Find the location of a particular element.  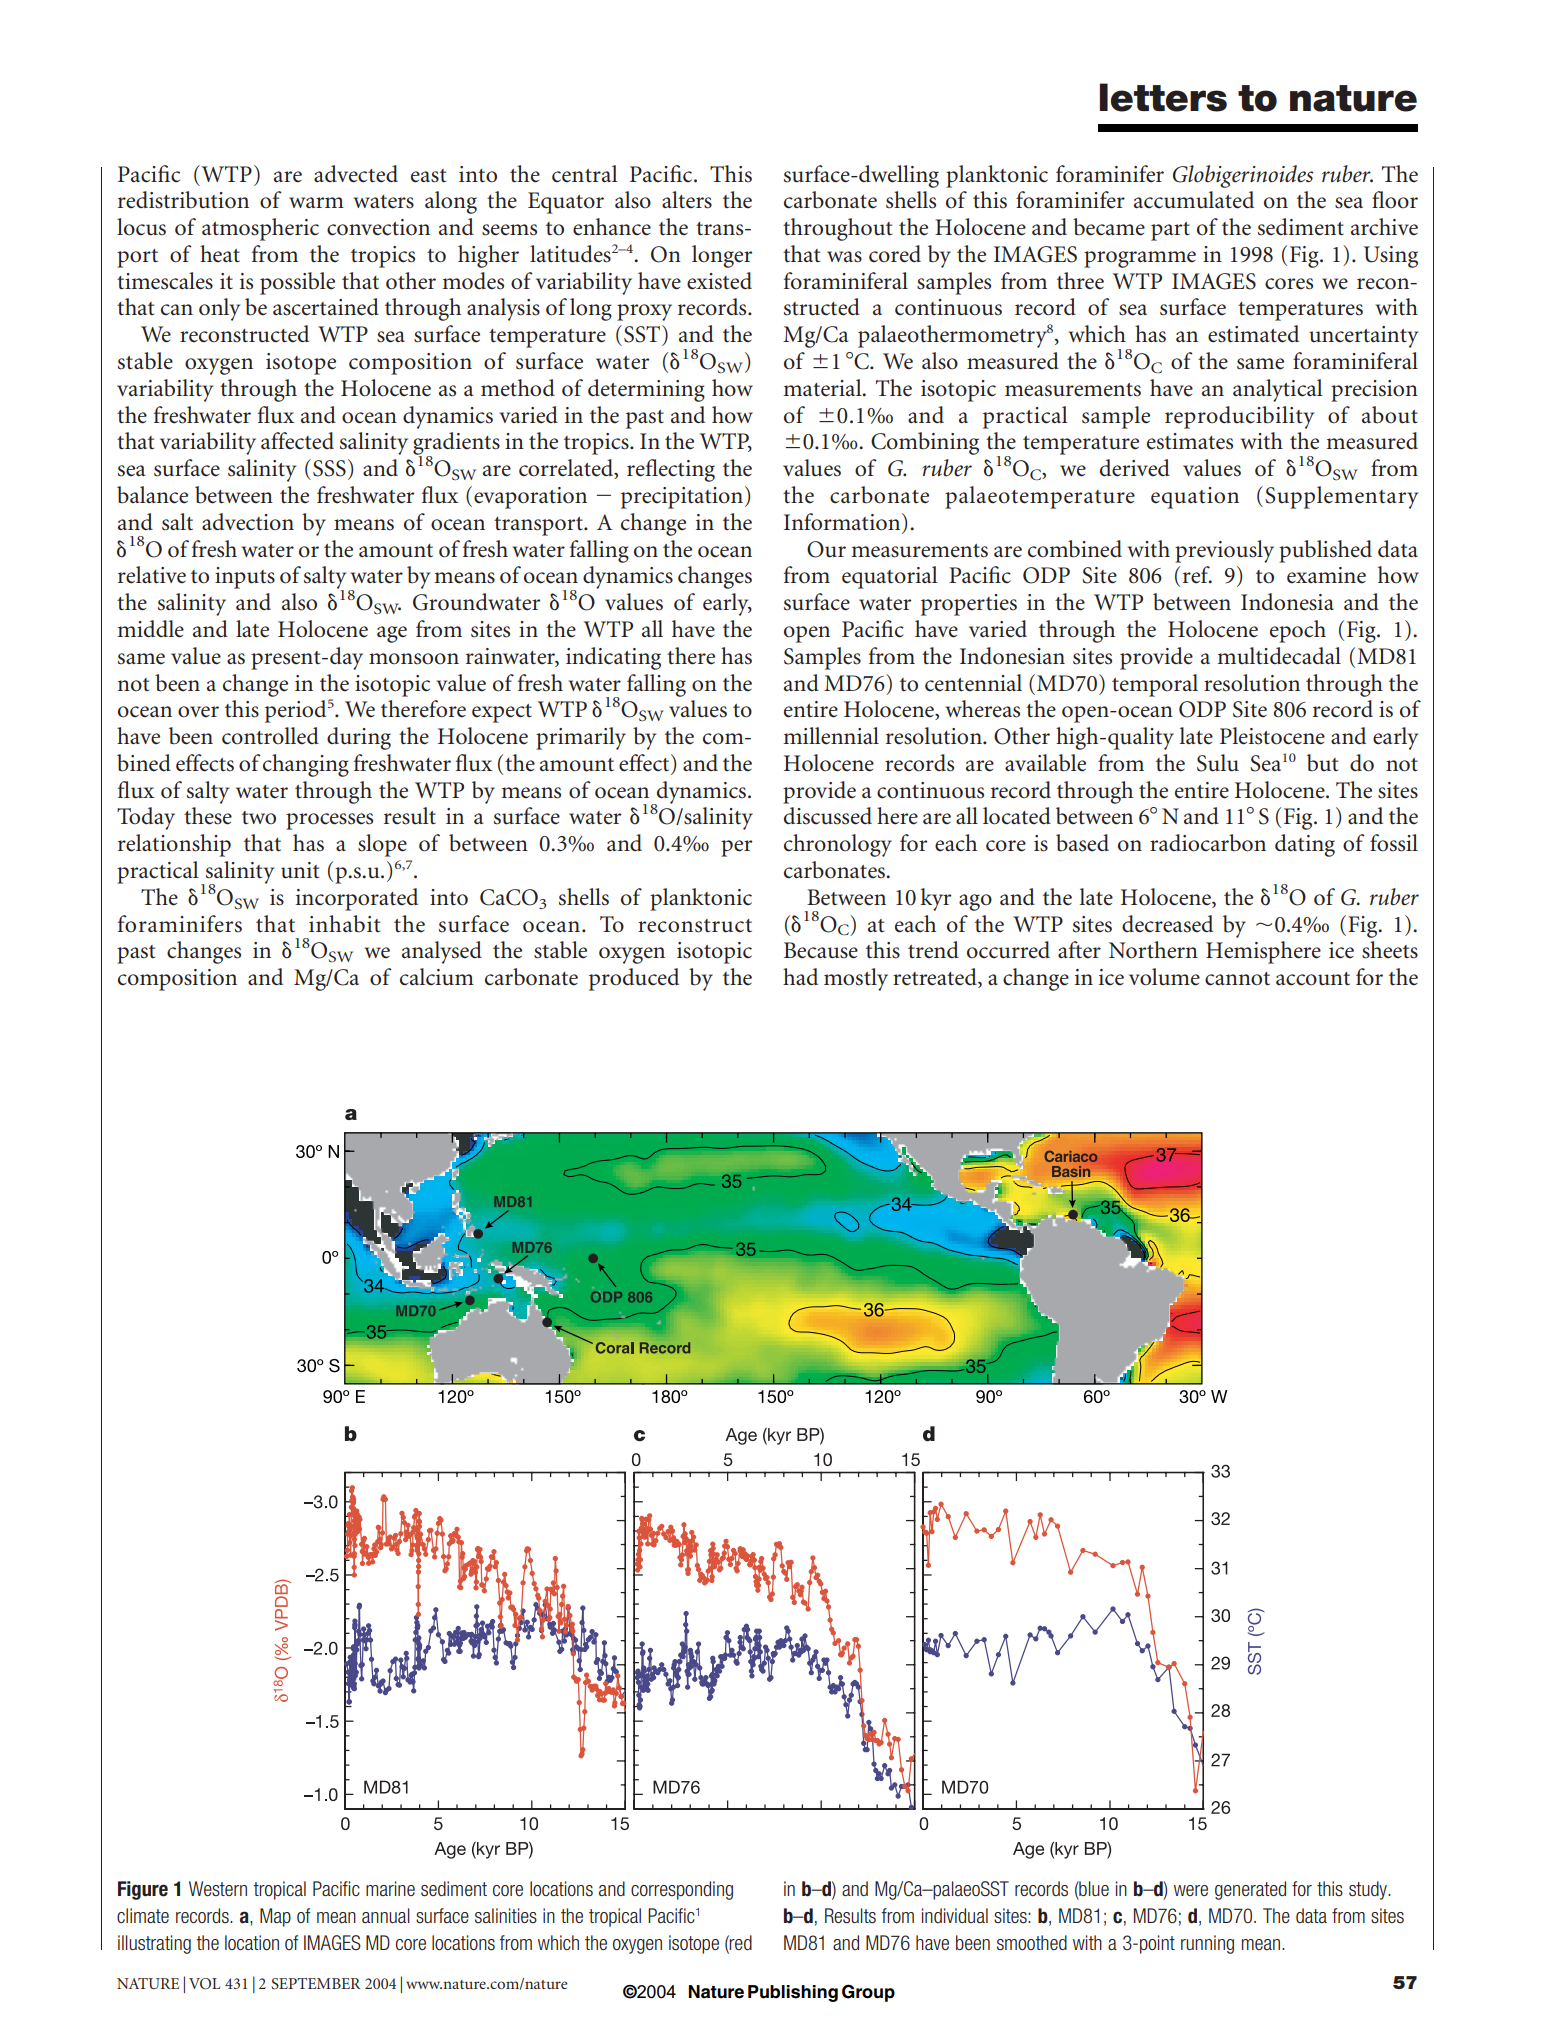

warm is located at coordinates (316, 202).
